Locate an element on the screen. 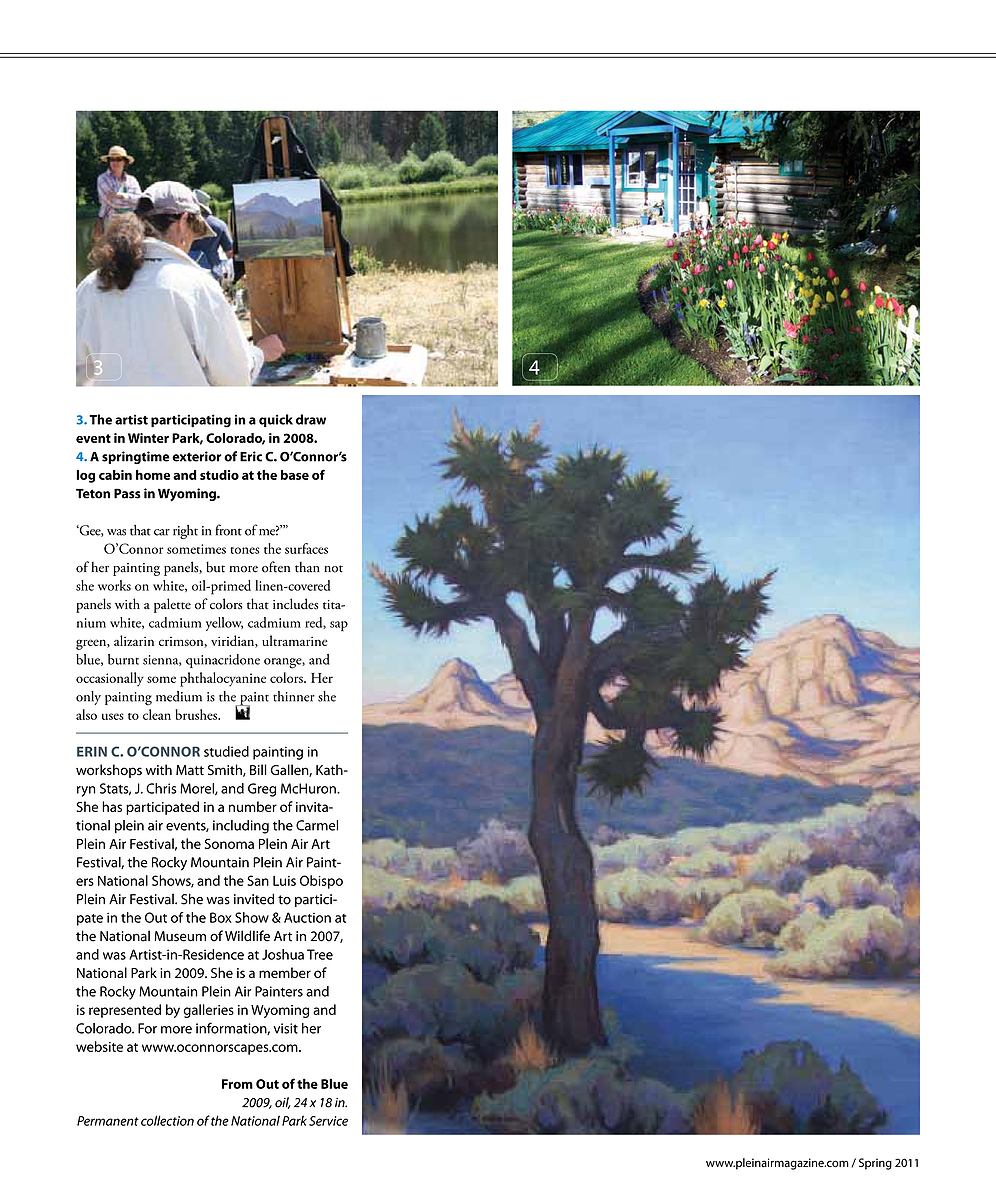 Image resolution: width=996 pixels, height=1204 pixels. Permanent is located at coordinates (108, 1121).
